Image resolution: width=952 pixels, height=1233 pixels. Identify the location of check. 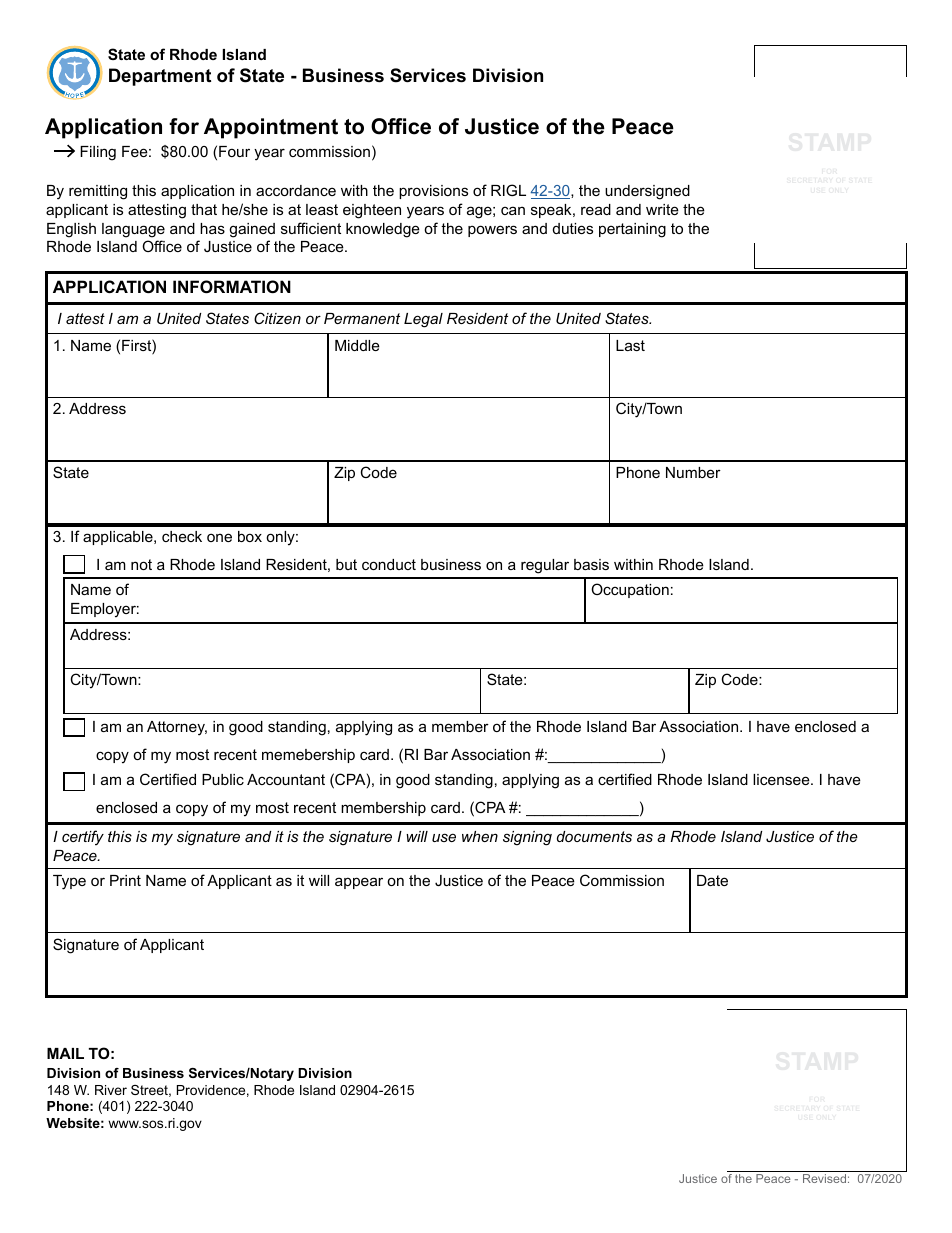
(182, 536).
